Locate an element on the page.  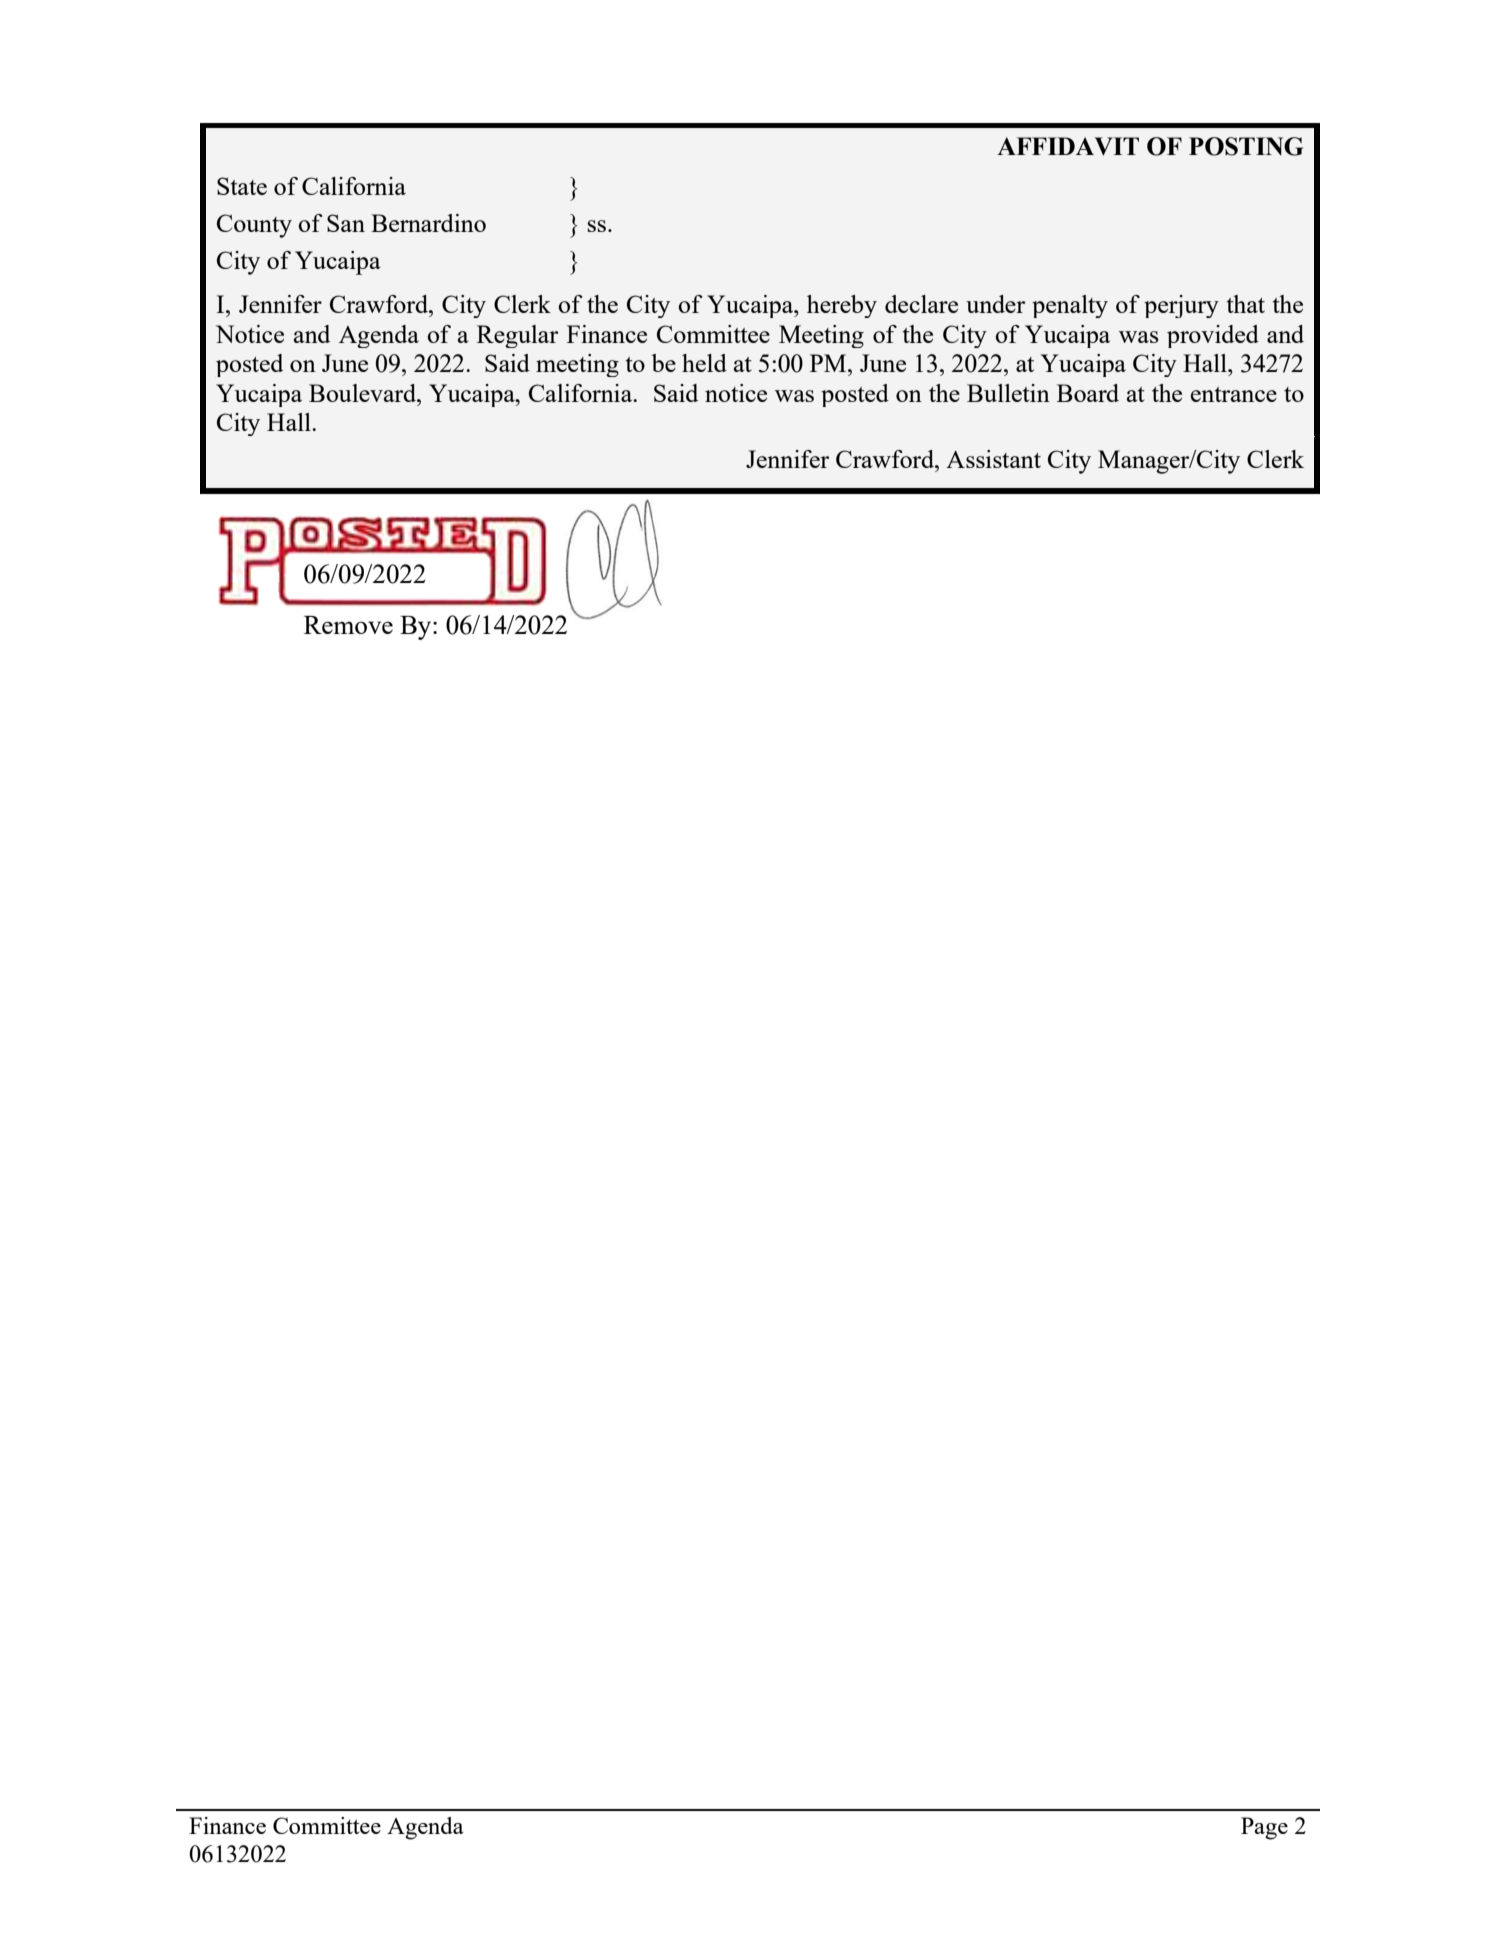
San is located at coordinates (346, 223).
